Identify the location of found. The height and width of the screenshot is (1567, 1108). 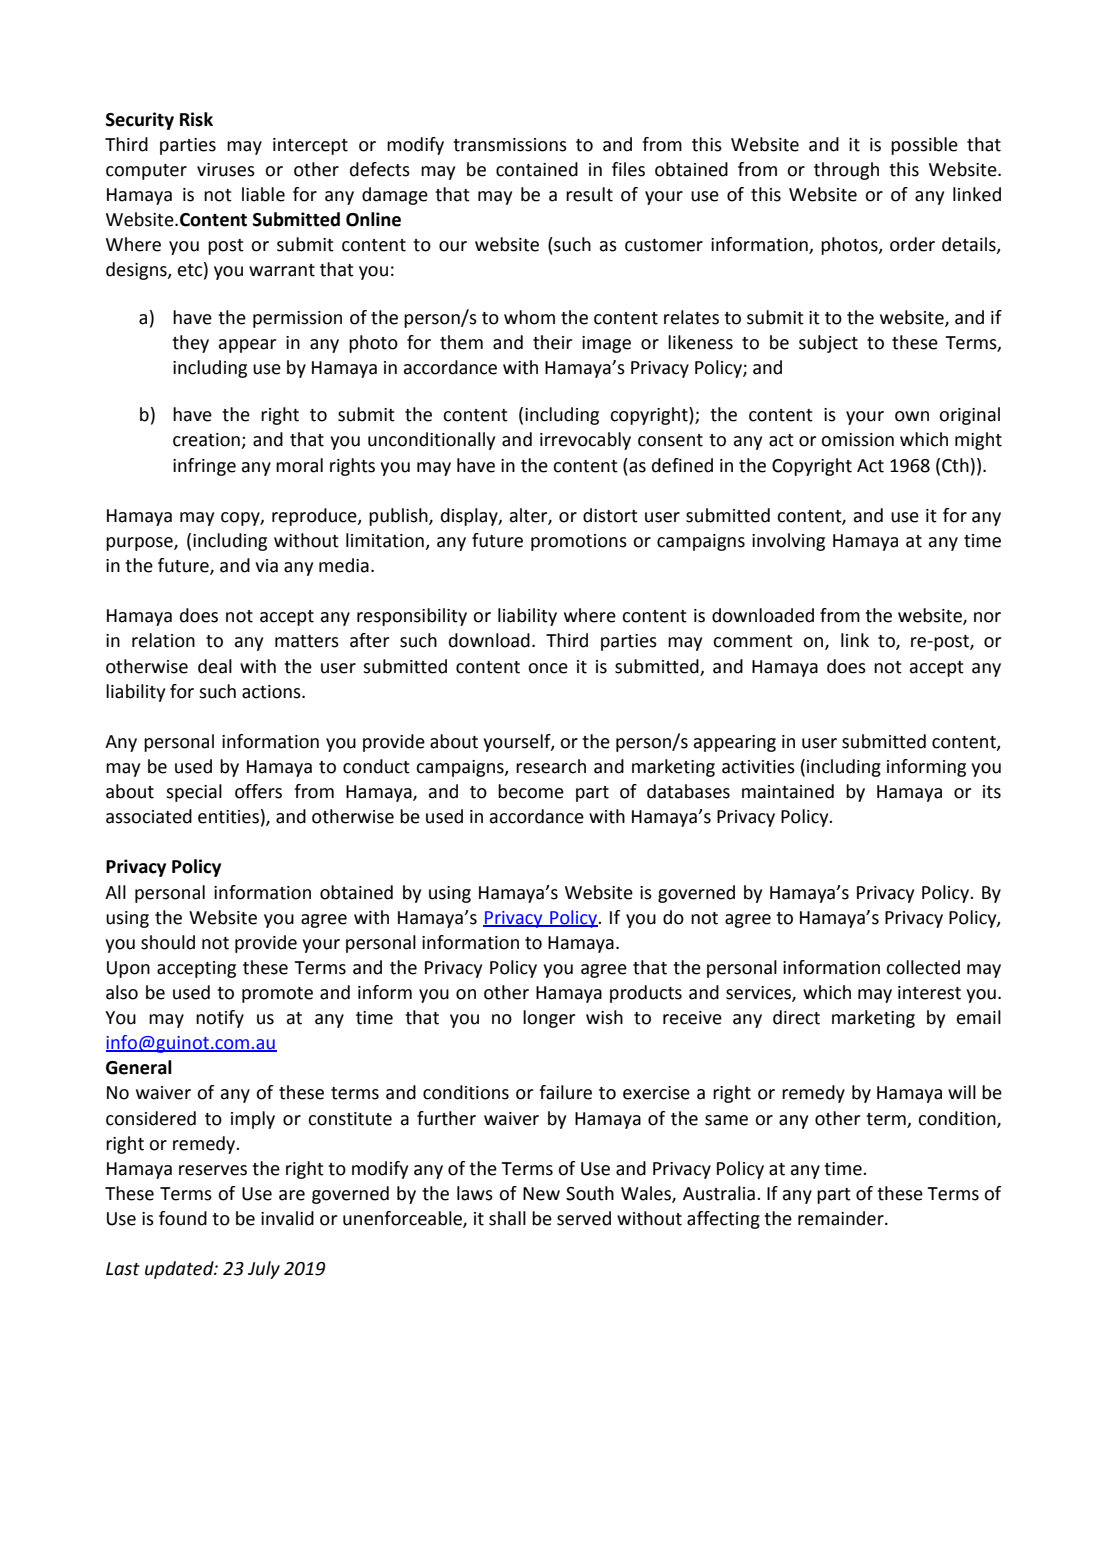
(183, 1218).
